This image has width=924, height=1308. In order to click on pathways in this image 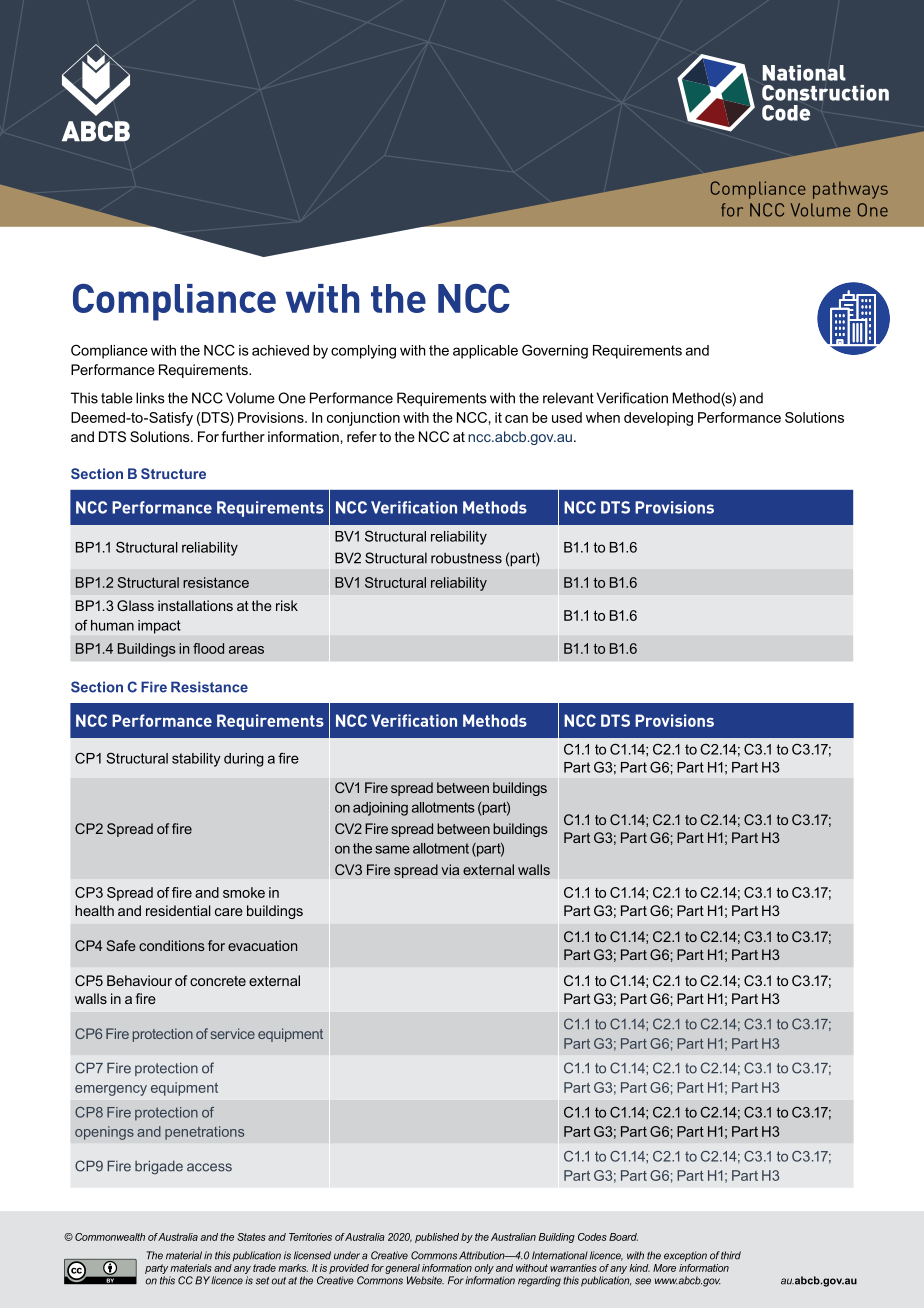, I will do `click(850, 190)`.
